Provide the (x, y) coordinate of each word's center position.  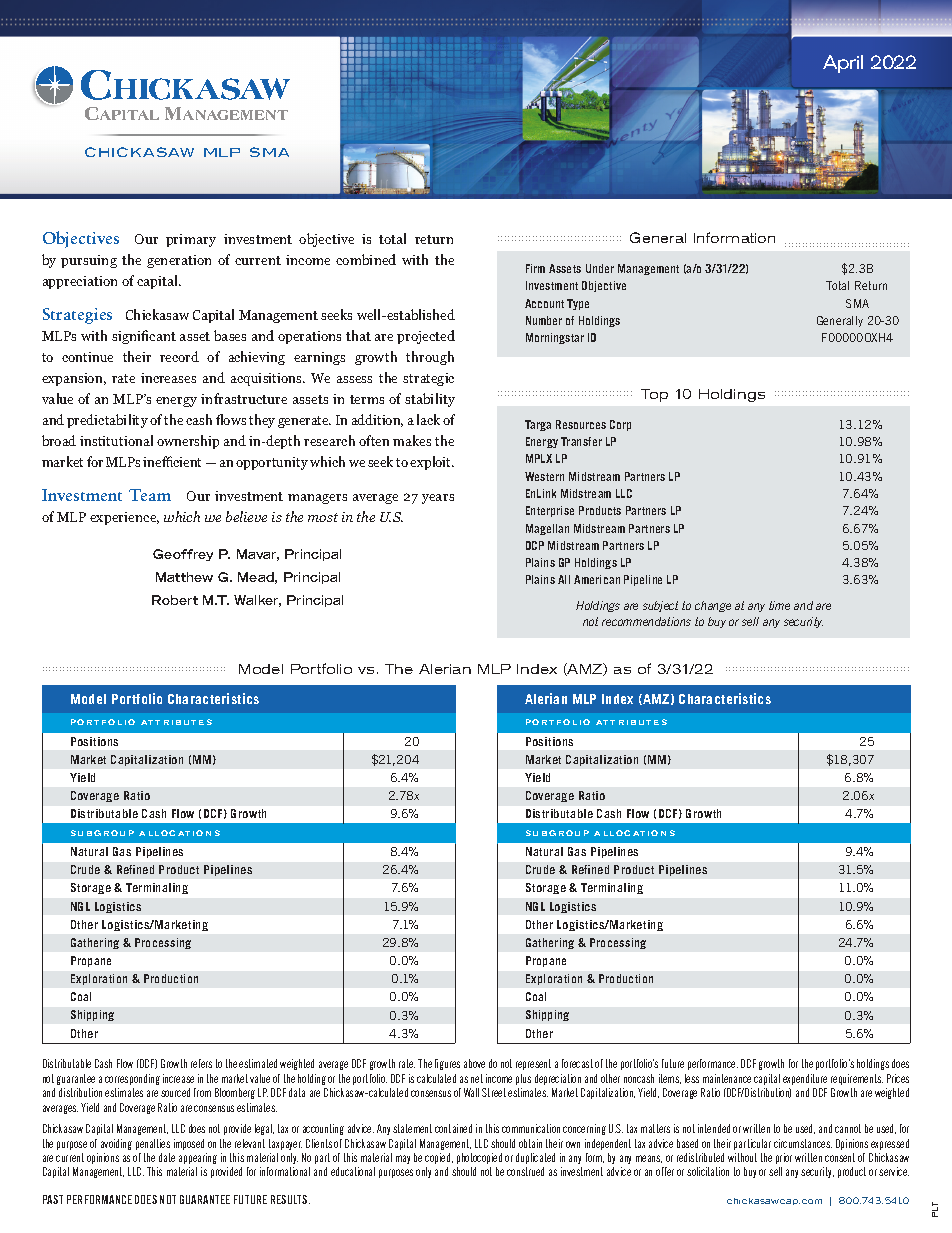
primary (191, 240)
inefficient (172, 461)
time (779, 605)
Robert (175, 600)
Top (654, 395)
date (167, 1157)
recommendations (646, 621)
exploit (432, 463)
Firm (535, 268)
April (843, 64)
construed (525, 1171)
